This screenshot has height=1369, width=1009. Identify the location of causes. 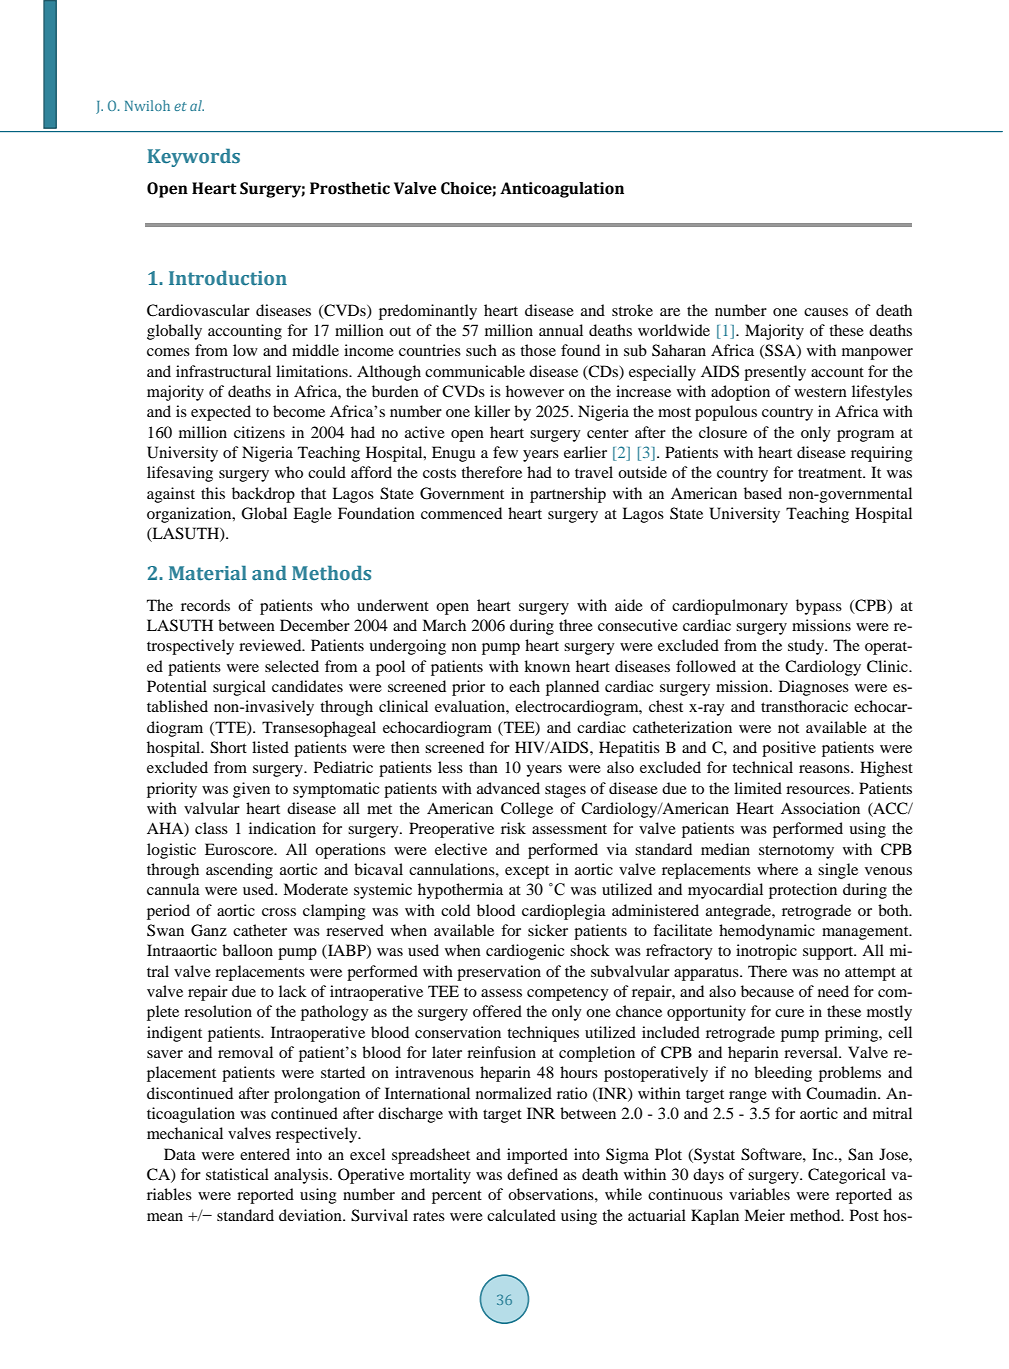
(826, 312).
